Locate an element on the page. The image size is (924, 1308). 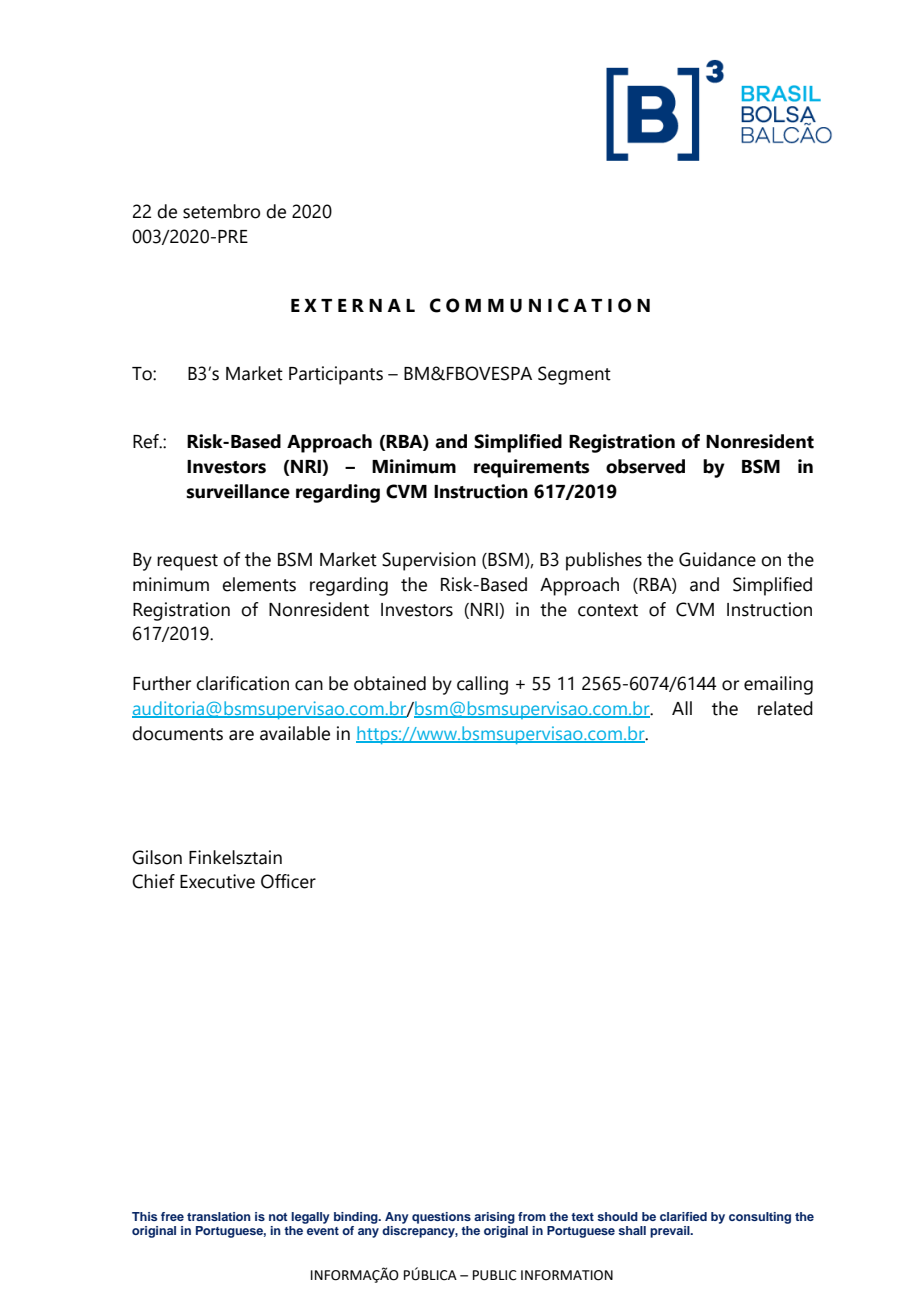
Ref is located at coordinates (147, 441).
